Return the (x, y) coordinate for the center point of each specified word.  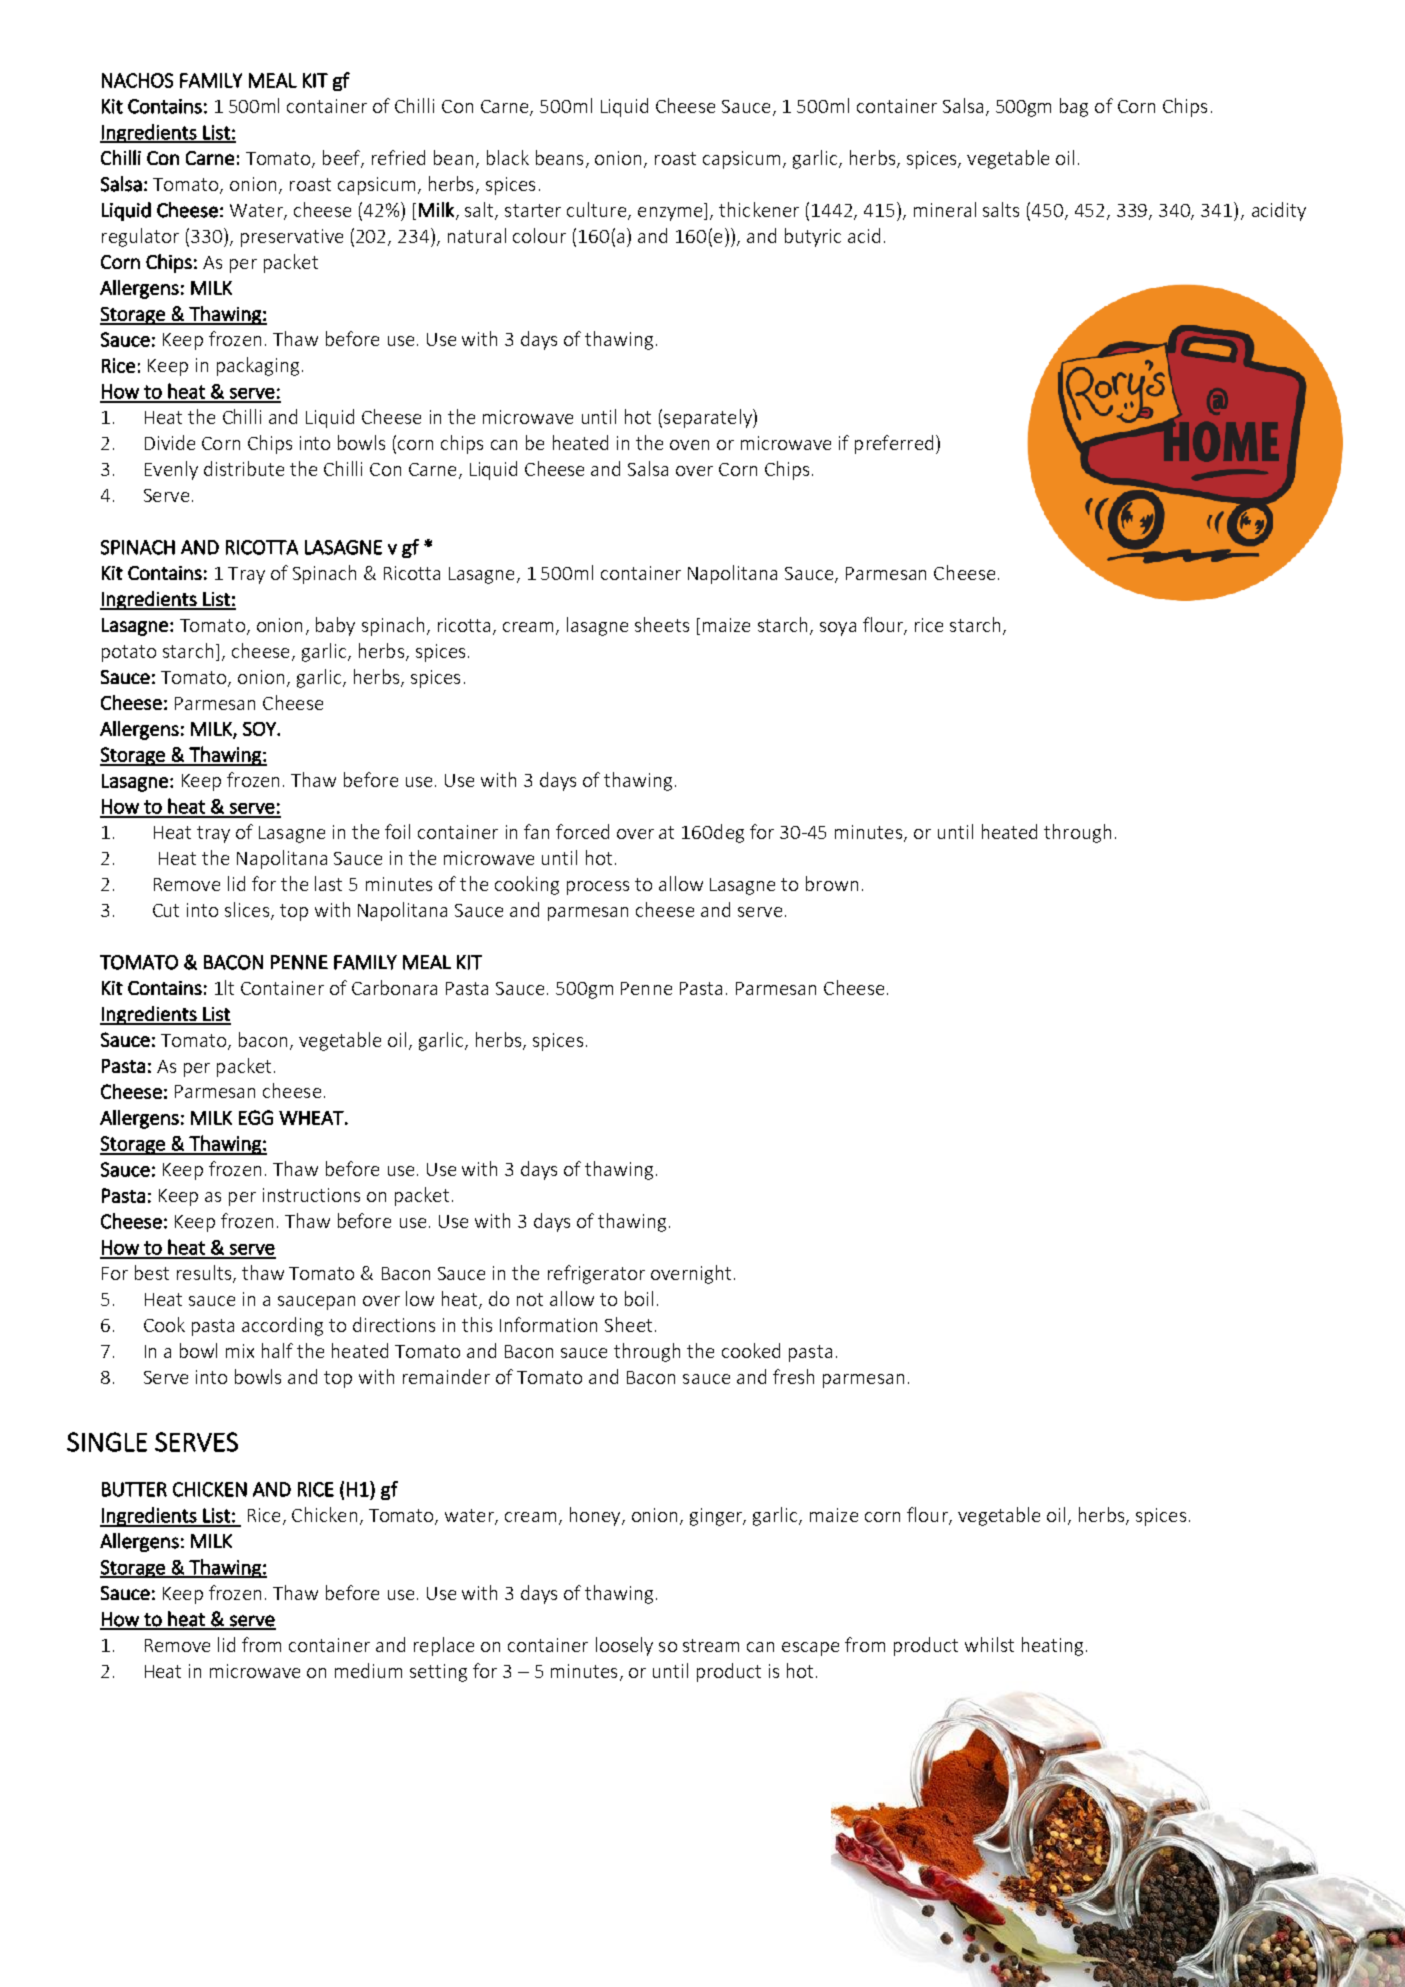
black (508, 157)
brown (832, 883)
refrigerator (596, 1274)
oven (689, 445)
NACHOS (137, 80)
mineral (945, 209)
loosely (624, 1646)
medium (368, 1670)
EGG (256, 1117)
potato (129, 653)
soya (838, 629)
